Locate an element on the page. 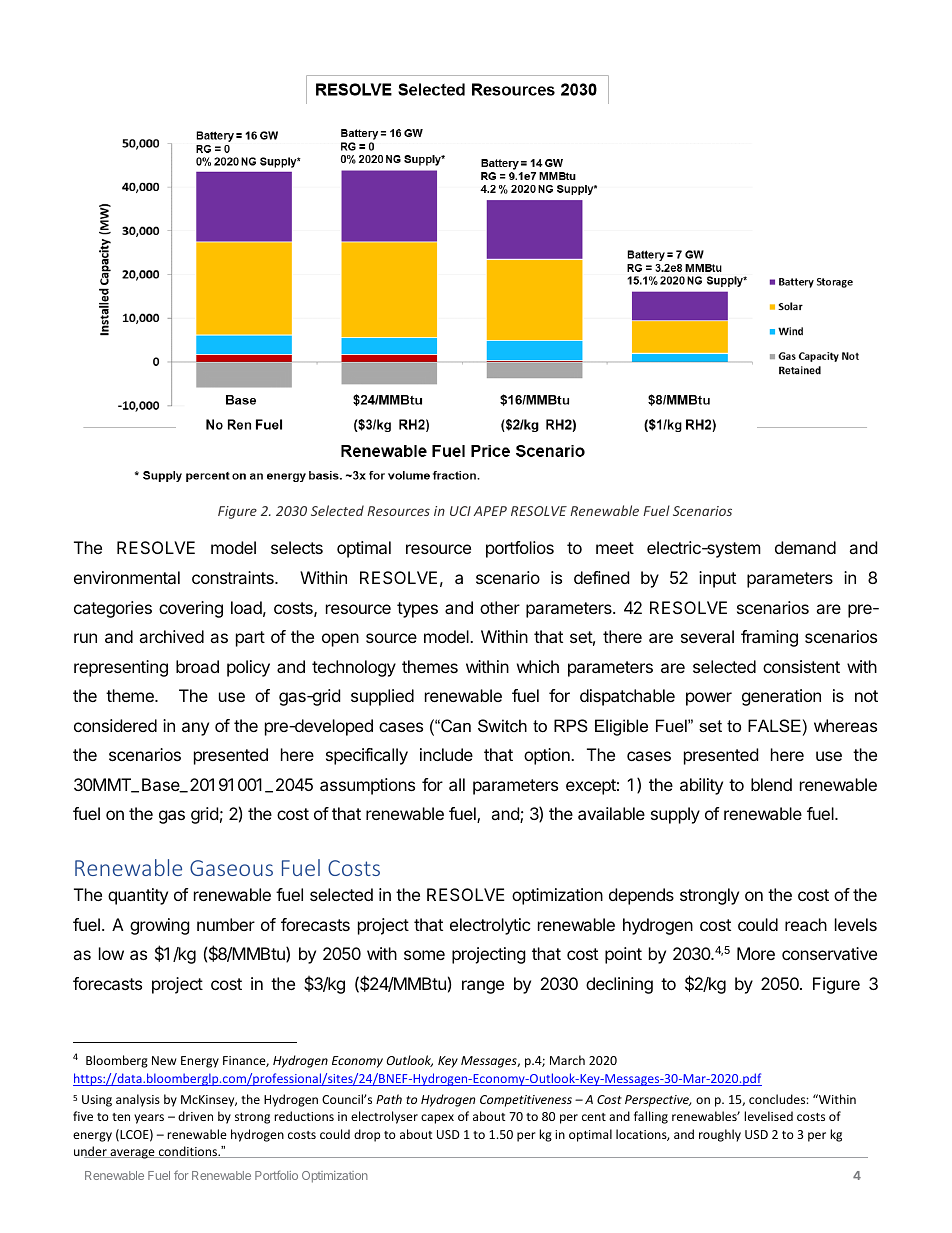 This document has height=1233, width=952. reach is located at coordinates (806, 924).
